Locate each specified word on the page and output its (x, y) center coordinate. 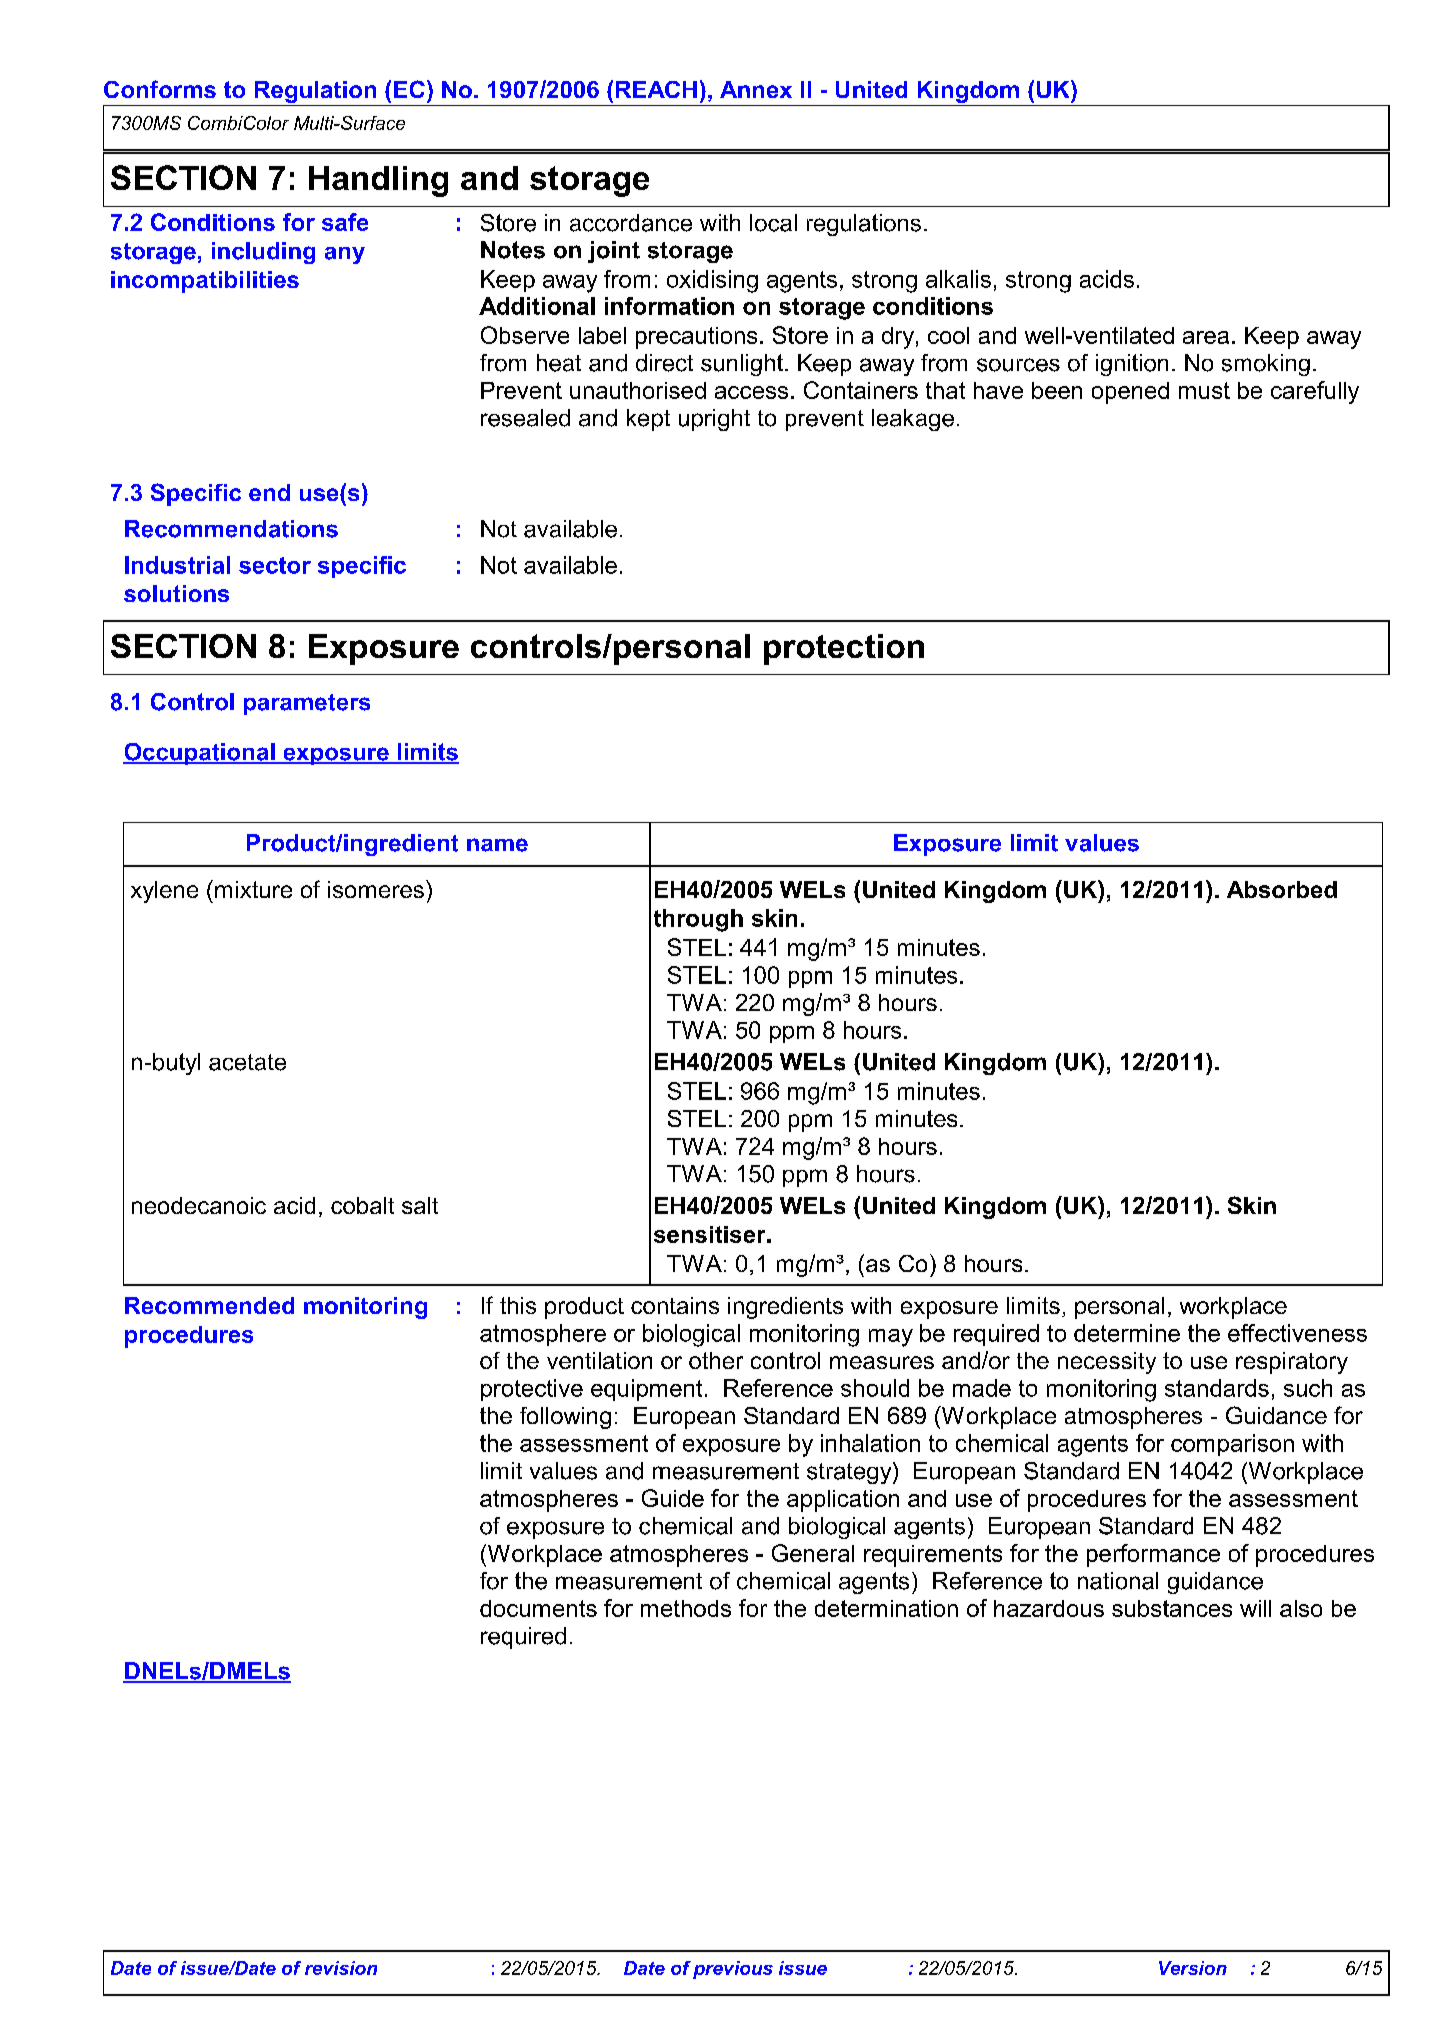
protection (844, 649)
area (1206, 337)
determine (1127, 1333)
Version (1193, 1968)
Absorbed (1282, 889)
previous (733, 1970)
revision (341, 1968)
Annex (756, 89)
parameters (307, 704)
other (716, 1360)
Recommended (209, 1305)
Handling (378, 181)
